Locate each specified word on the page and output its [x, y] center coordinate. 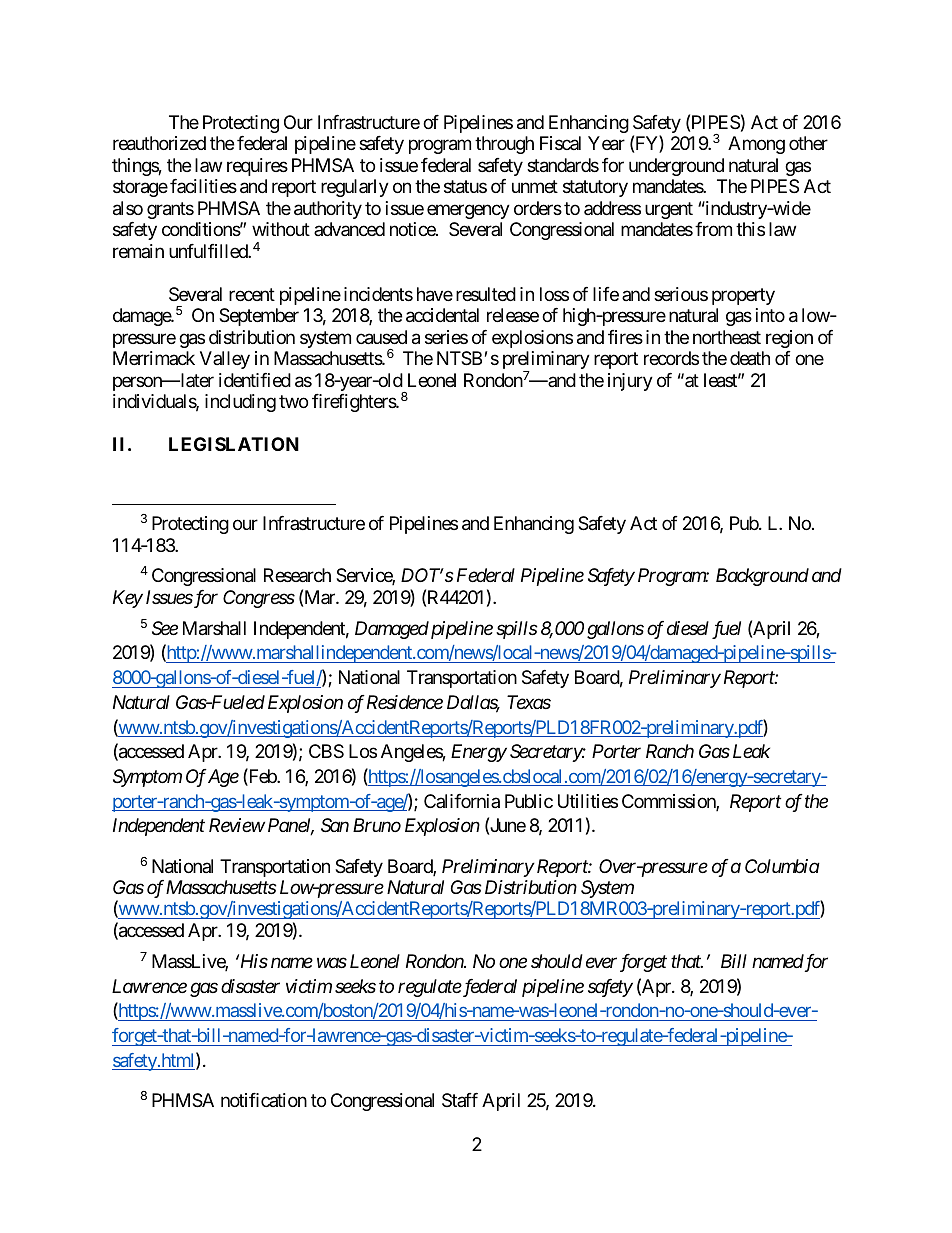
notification [264, 1100]
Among [756, 145]
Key [128, 599]
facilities [203, 186]
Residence [405, 702]
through [504, 145]
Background [762, 577]
